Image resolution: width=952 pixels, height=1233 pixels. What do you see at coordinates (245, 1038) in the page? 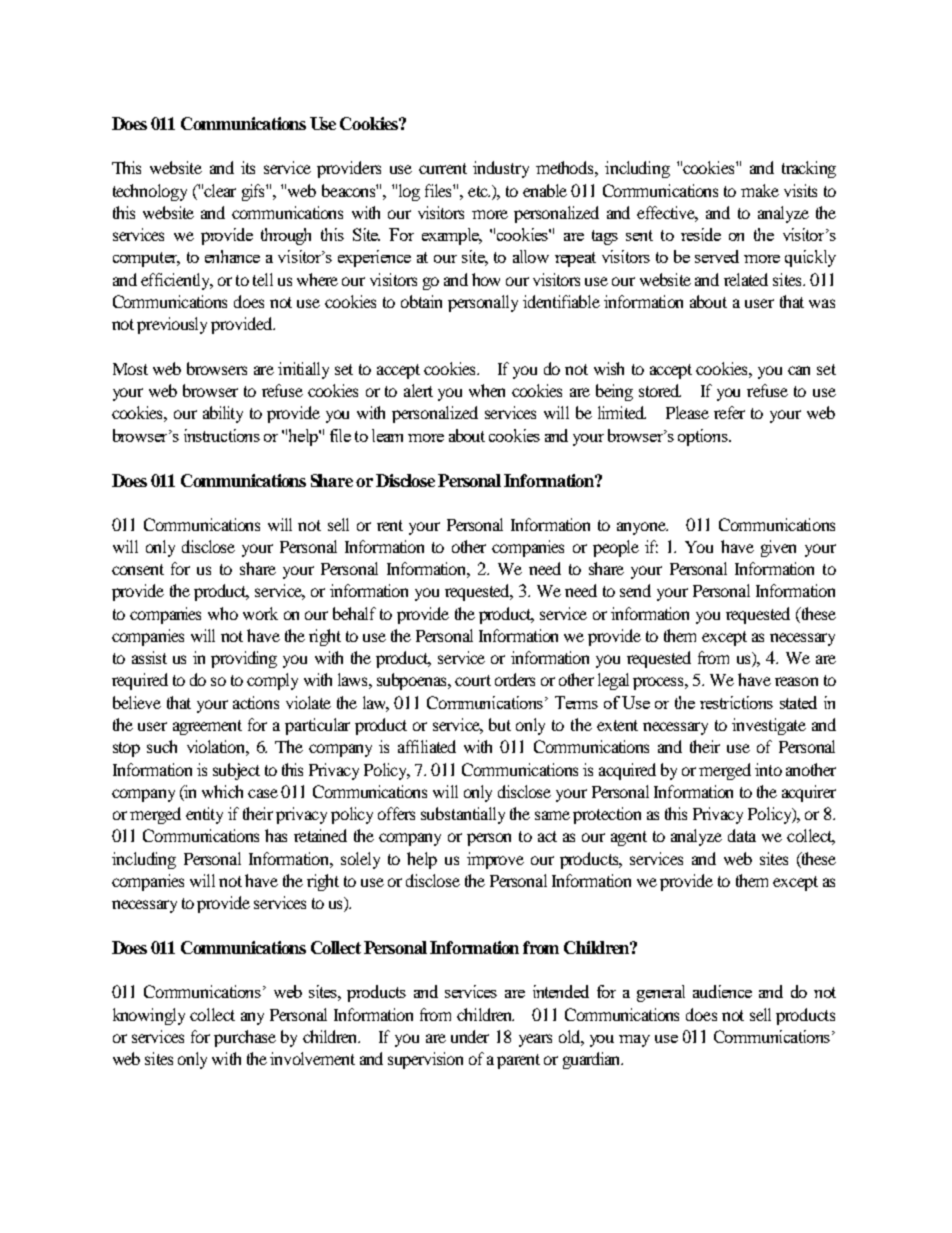
I see `purchase` at bounding box center [245, 1038].
